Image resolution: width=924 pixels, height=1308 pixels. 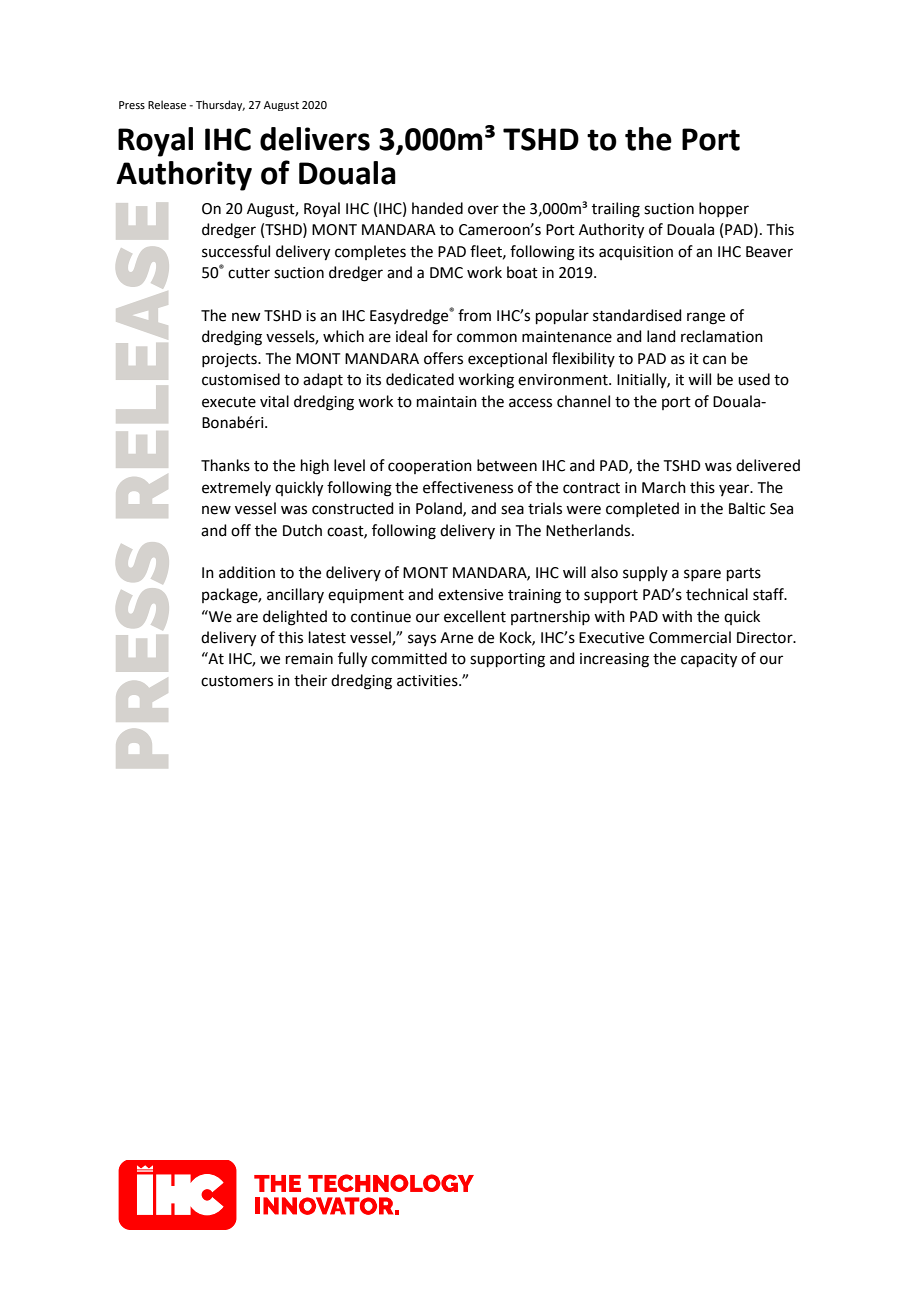 What do you see at coordinates (706, 318) in the screenshot?
I see `range` at bounding box center [706, 318].
